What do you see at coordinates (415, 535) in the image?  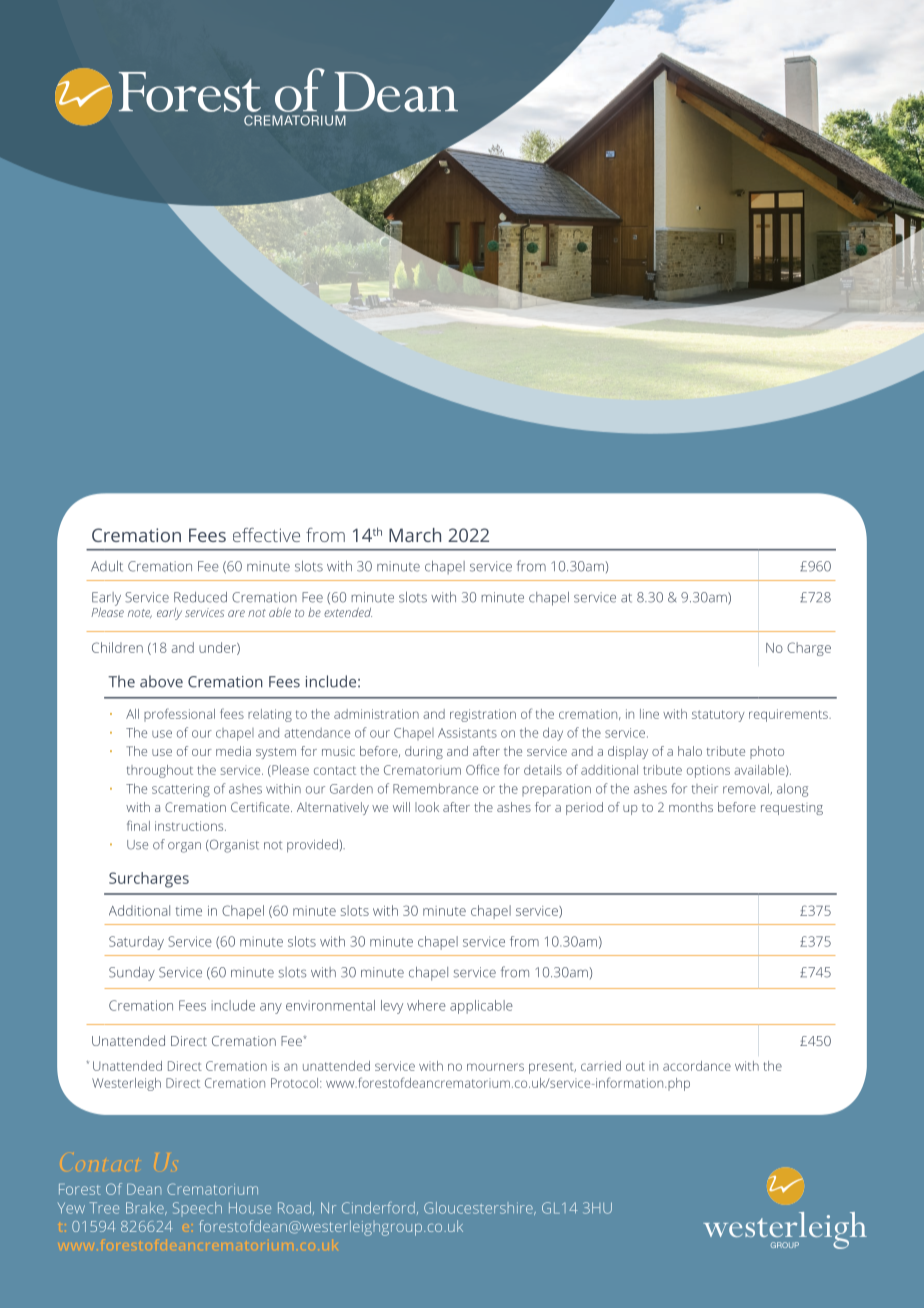 I see `March` at bounding box center [415, 535].
